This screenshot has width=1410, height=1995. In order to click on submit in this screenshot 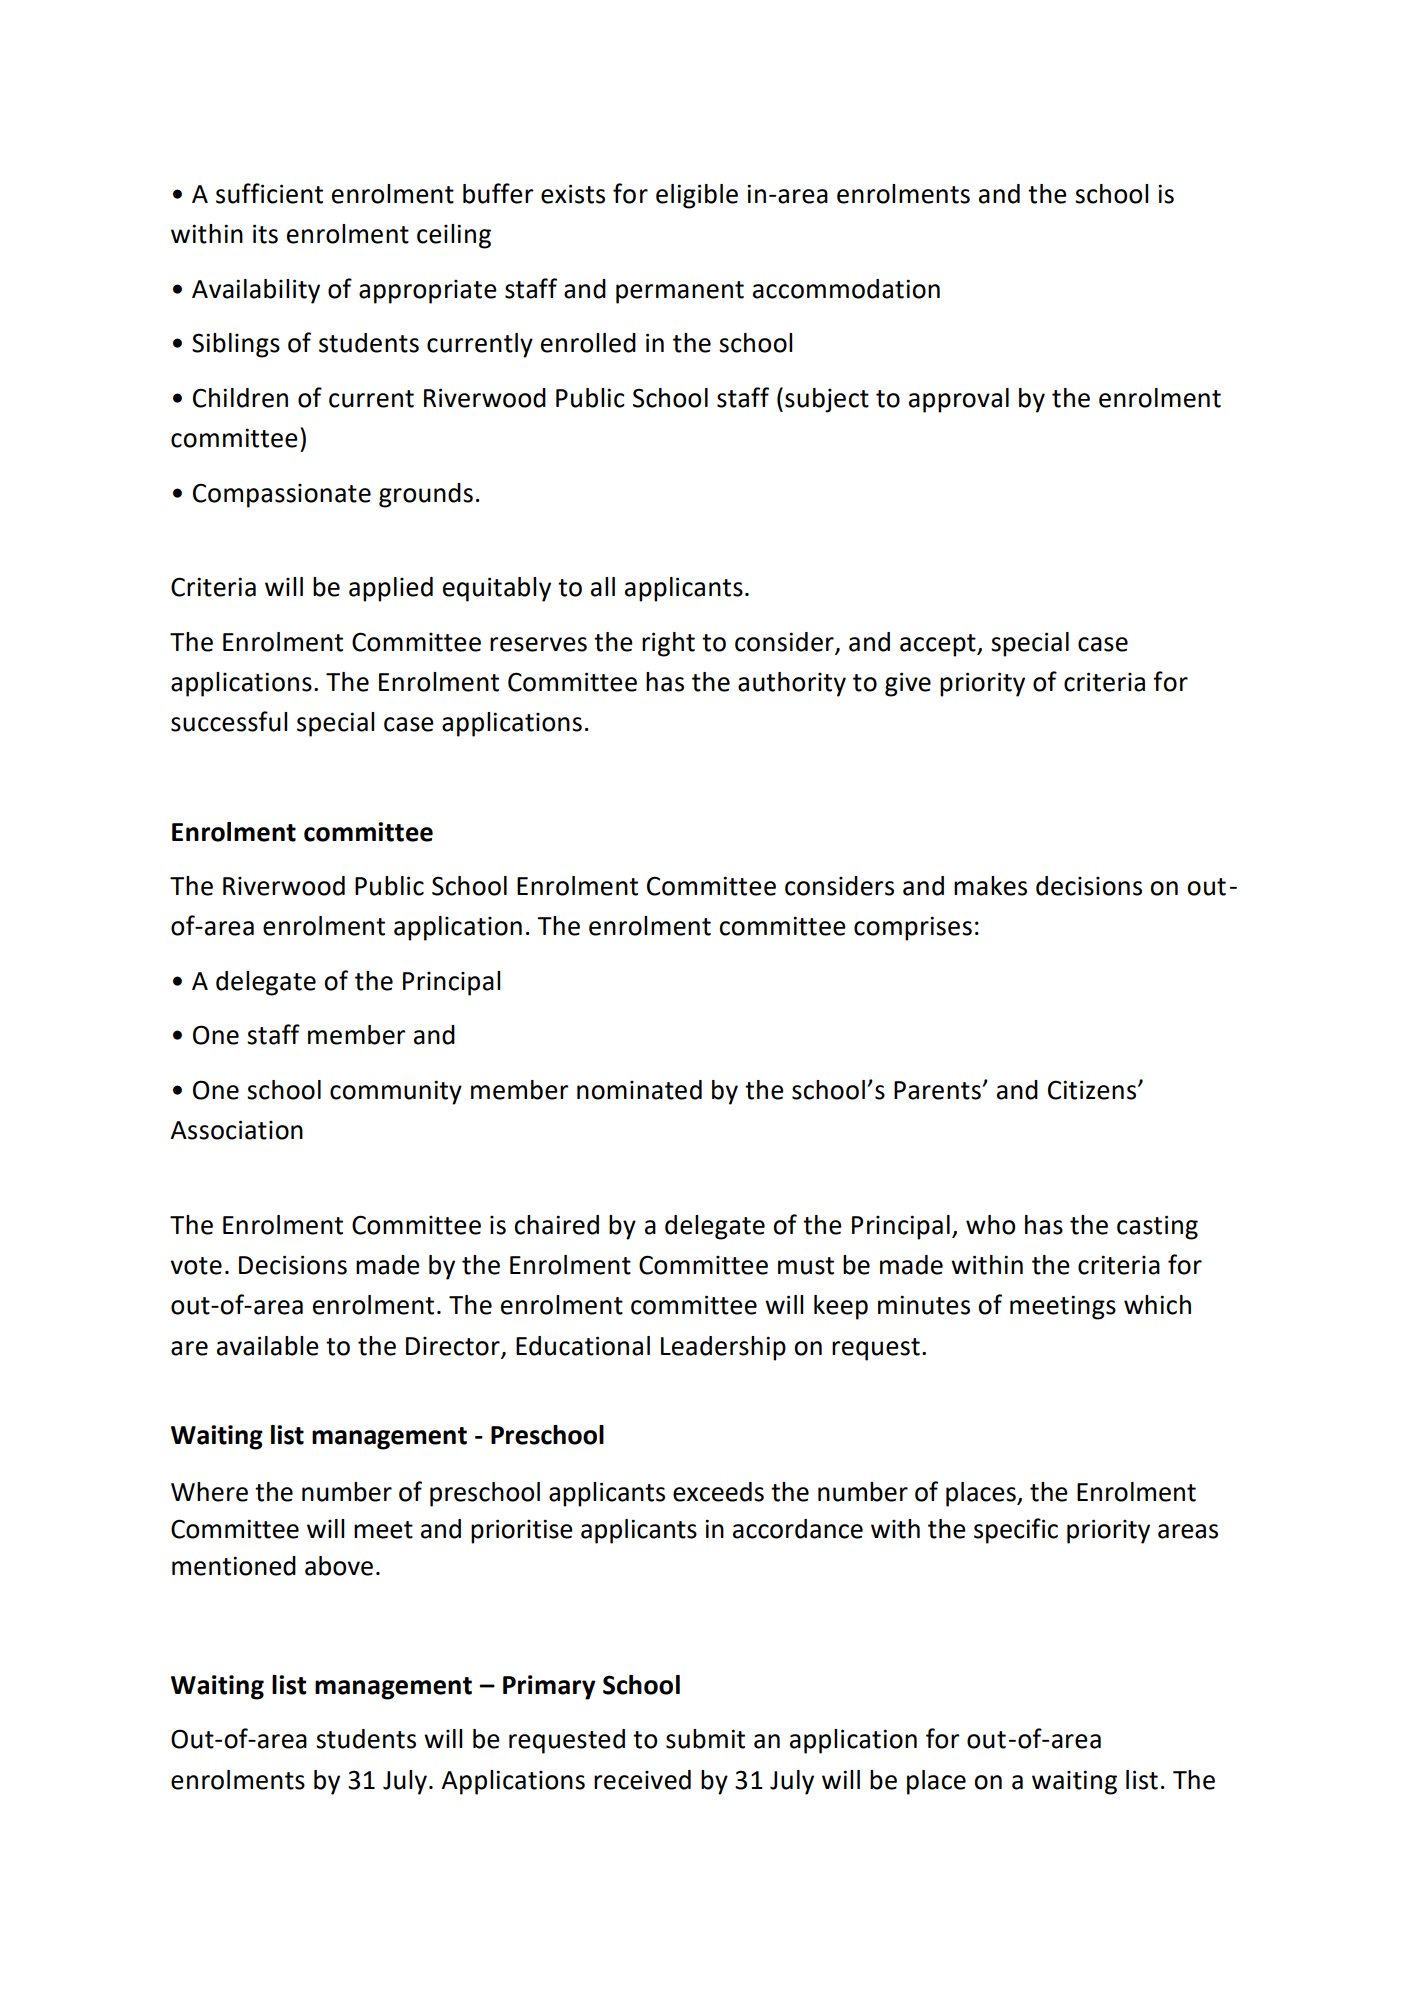, I will do `click(705, 1739)`.
